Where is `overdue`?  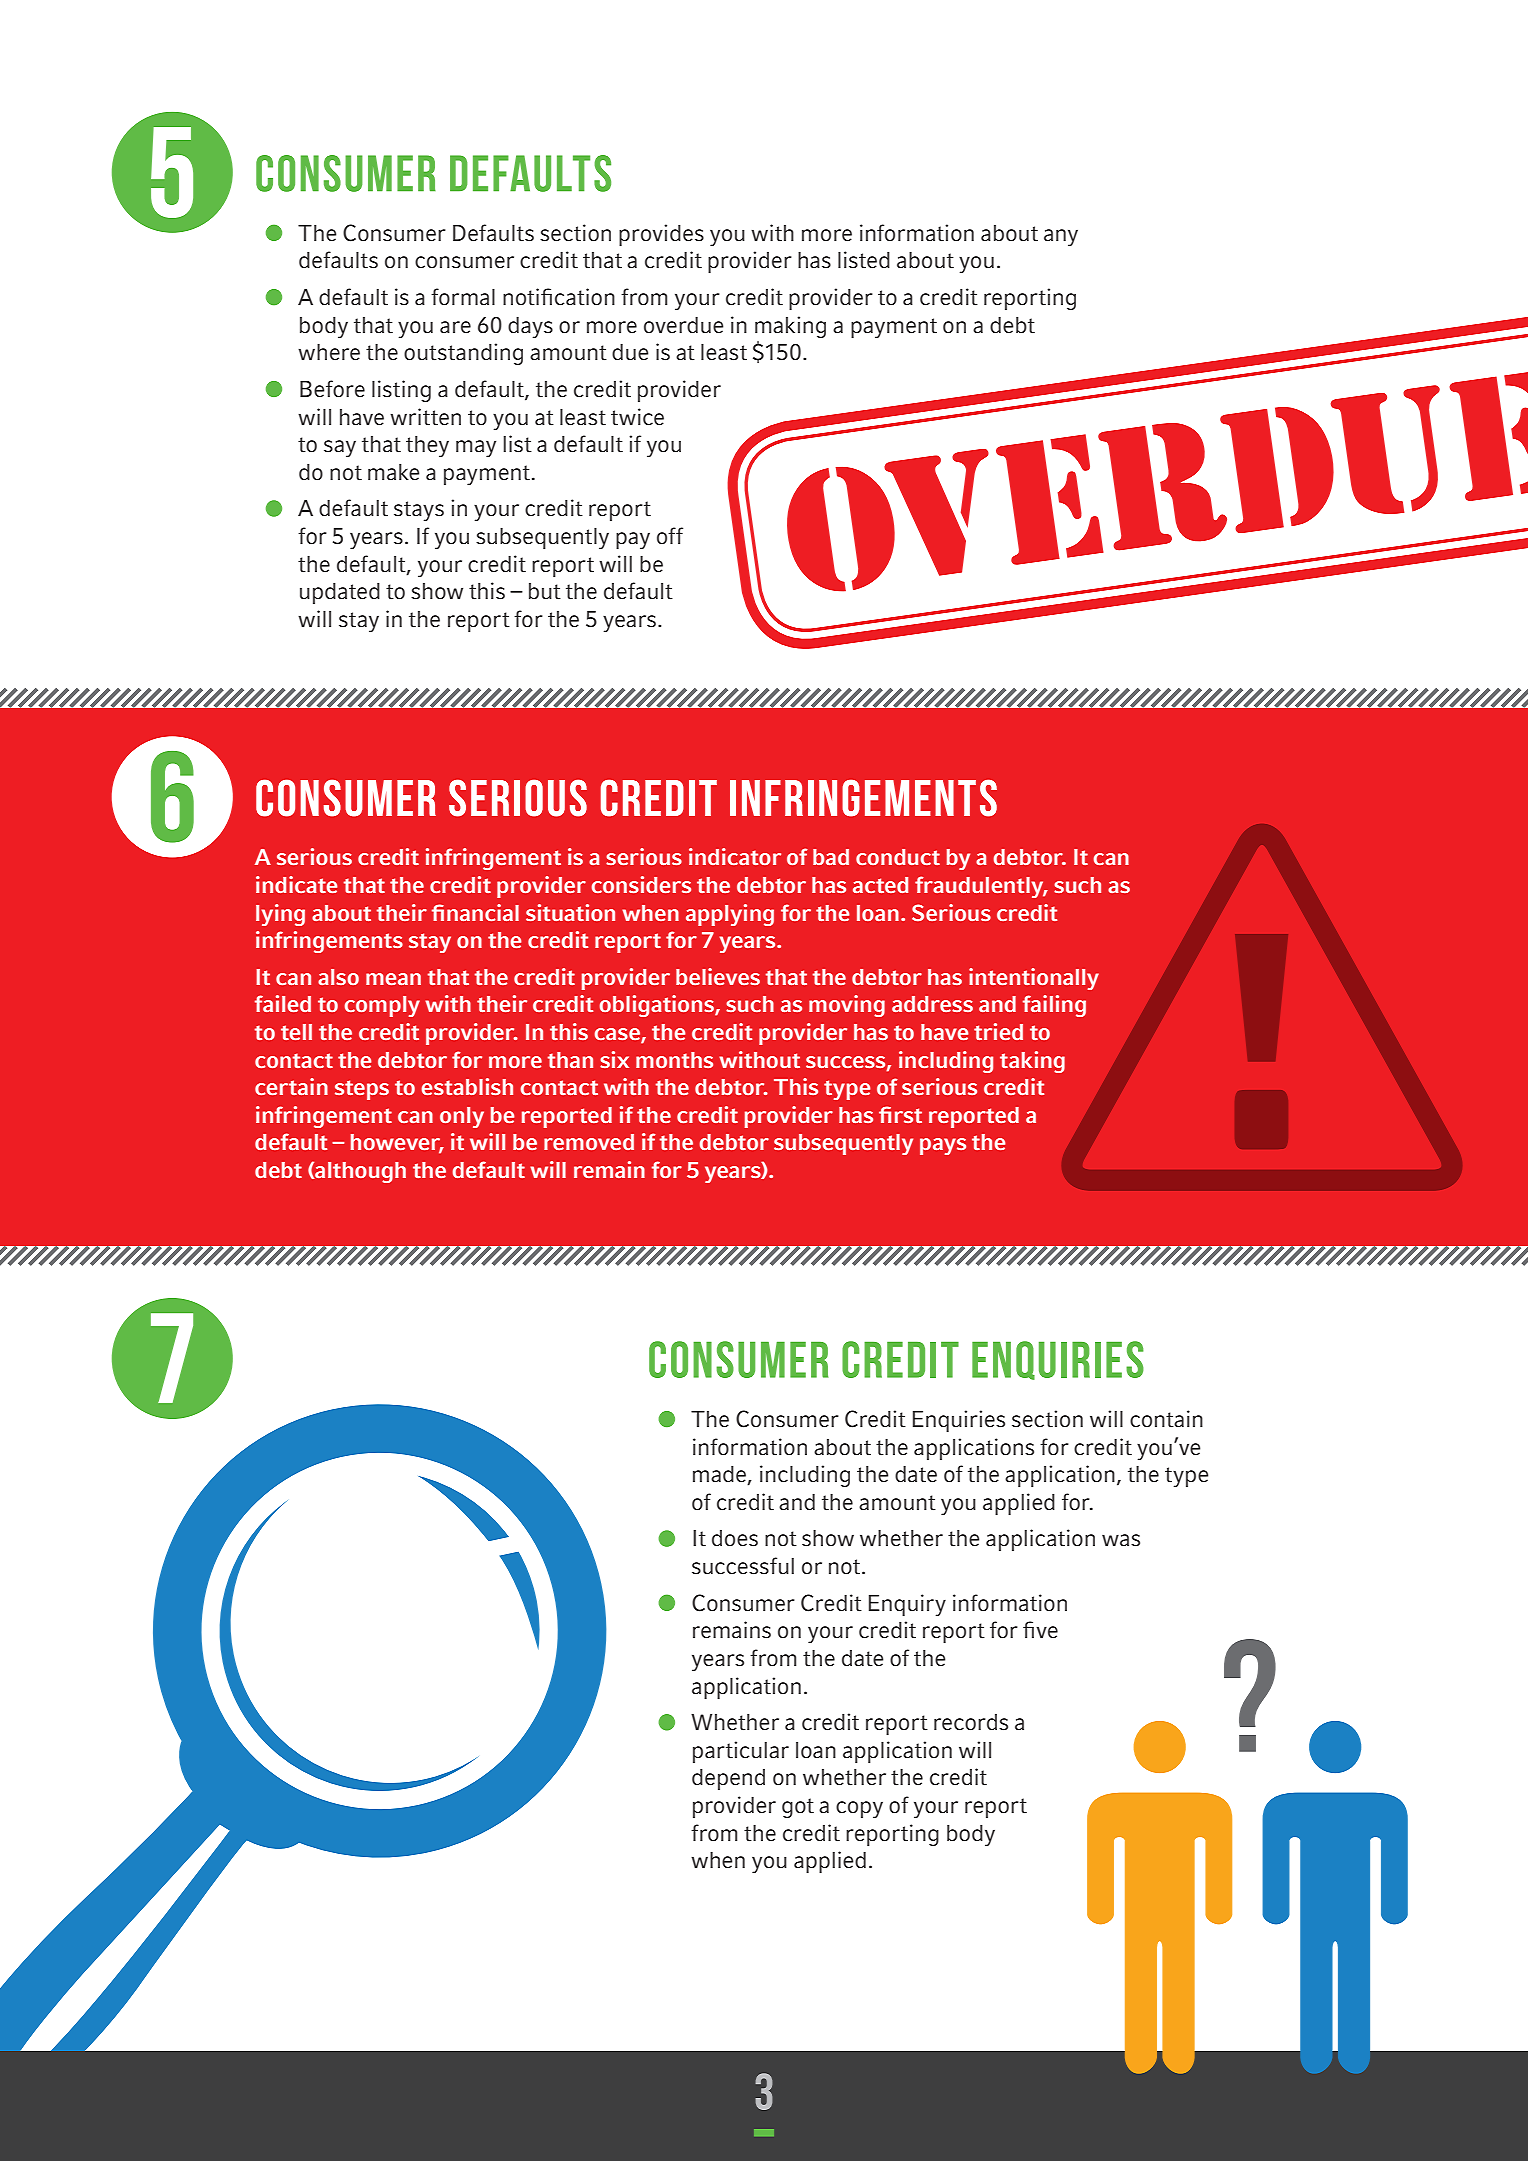 overdue is located at coordinates (683, 325).
